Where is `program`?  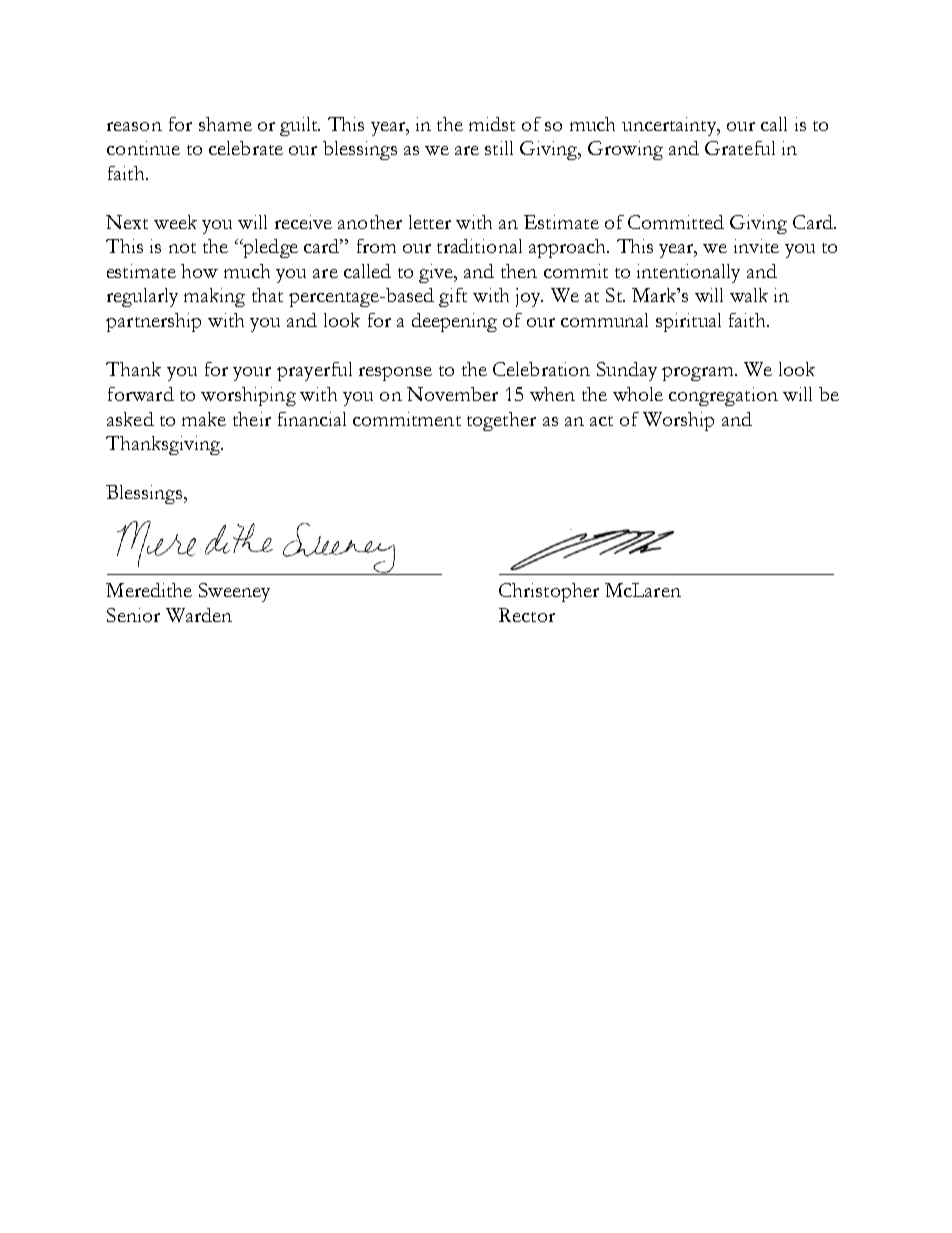
program is located at coordinates (699, 374).
